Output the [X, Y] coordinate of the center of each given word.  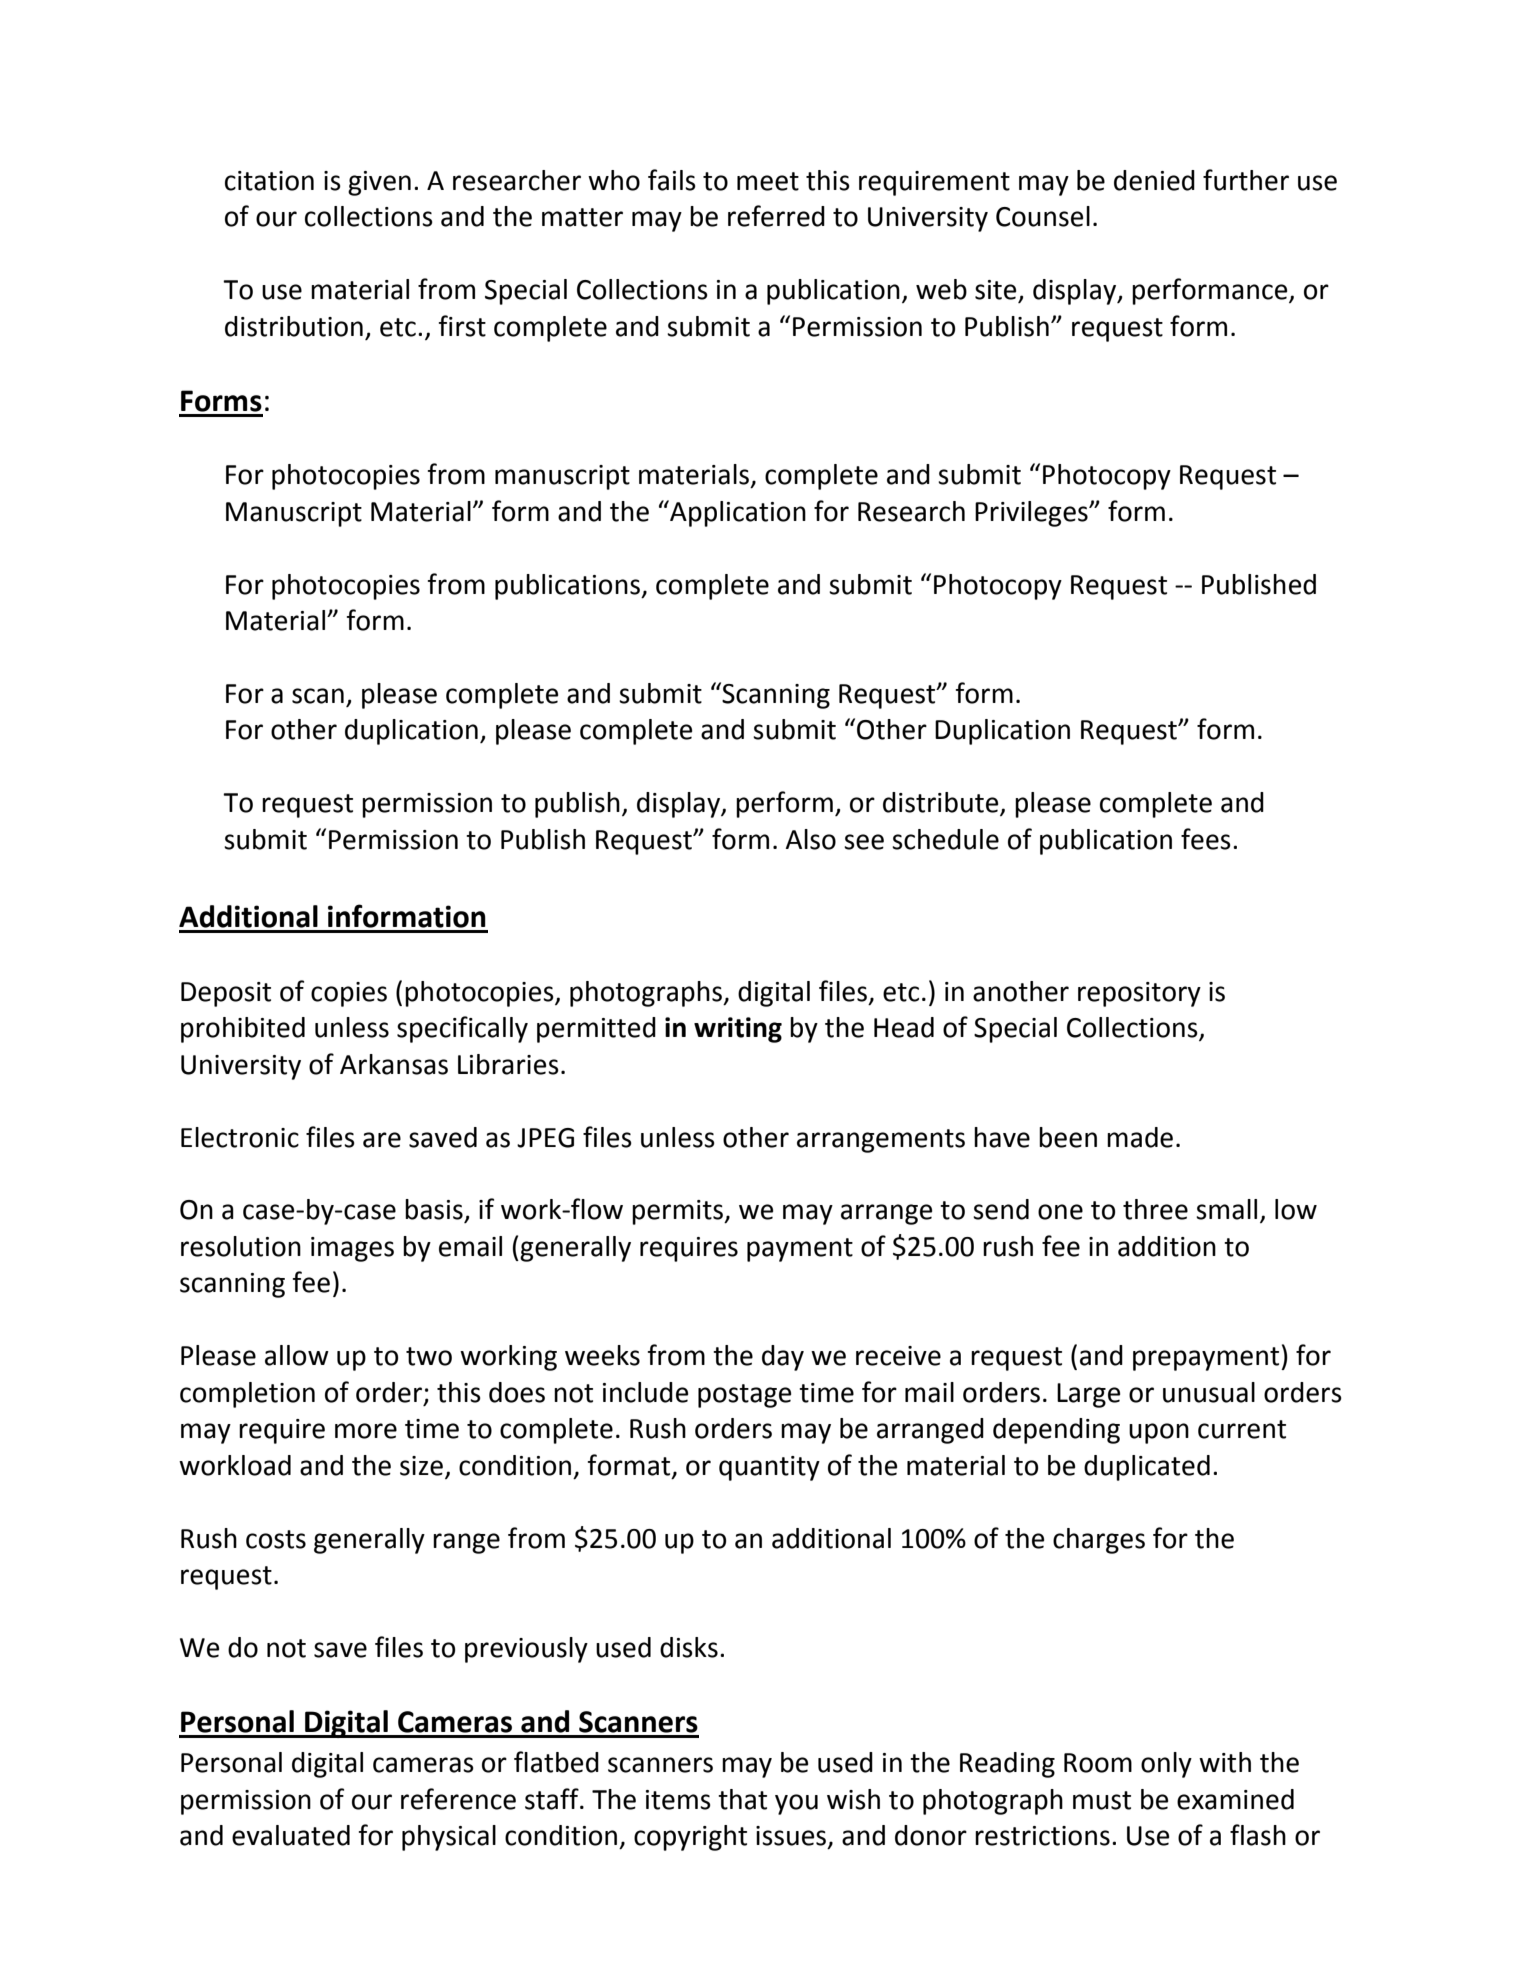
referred [776, 216]
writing [738, 1030]
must [1102, 1800]
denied [1154, 180]
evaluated [291, 1835]
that [742, 1799]
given [379, 183]
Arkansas [394, 1064]
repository [1139, 994]
